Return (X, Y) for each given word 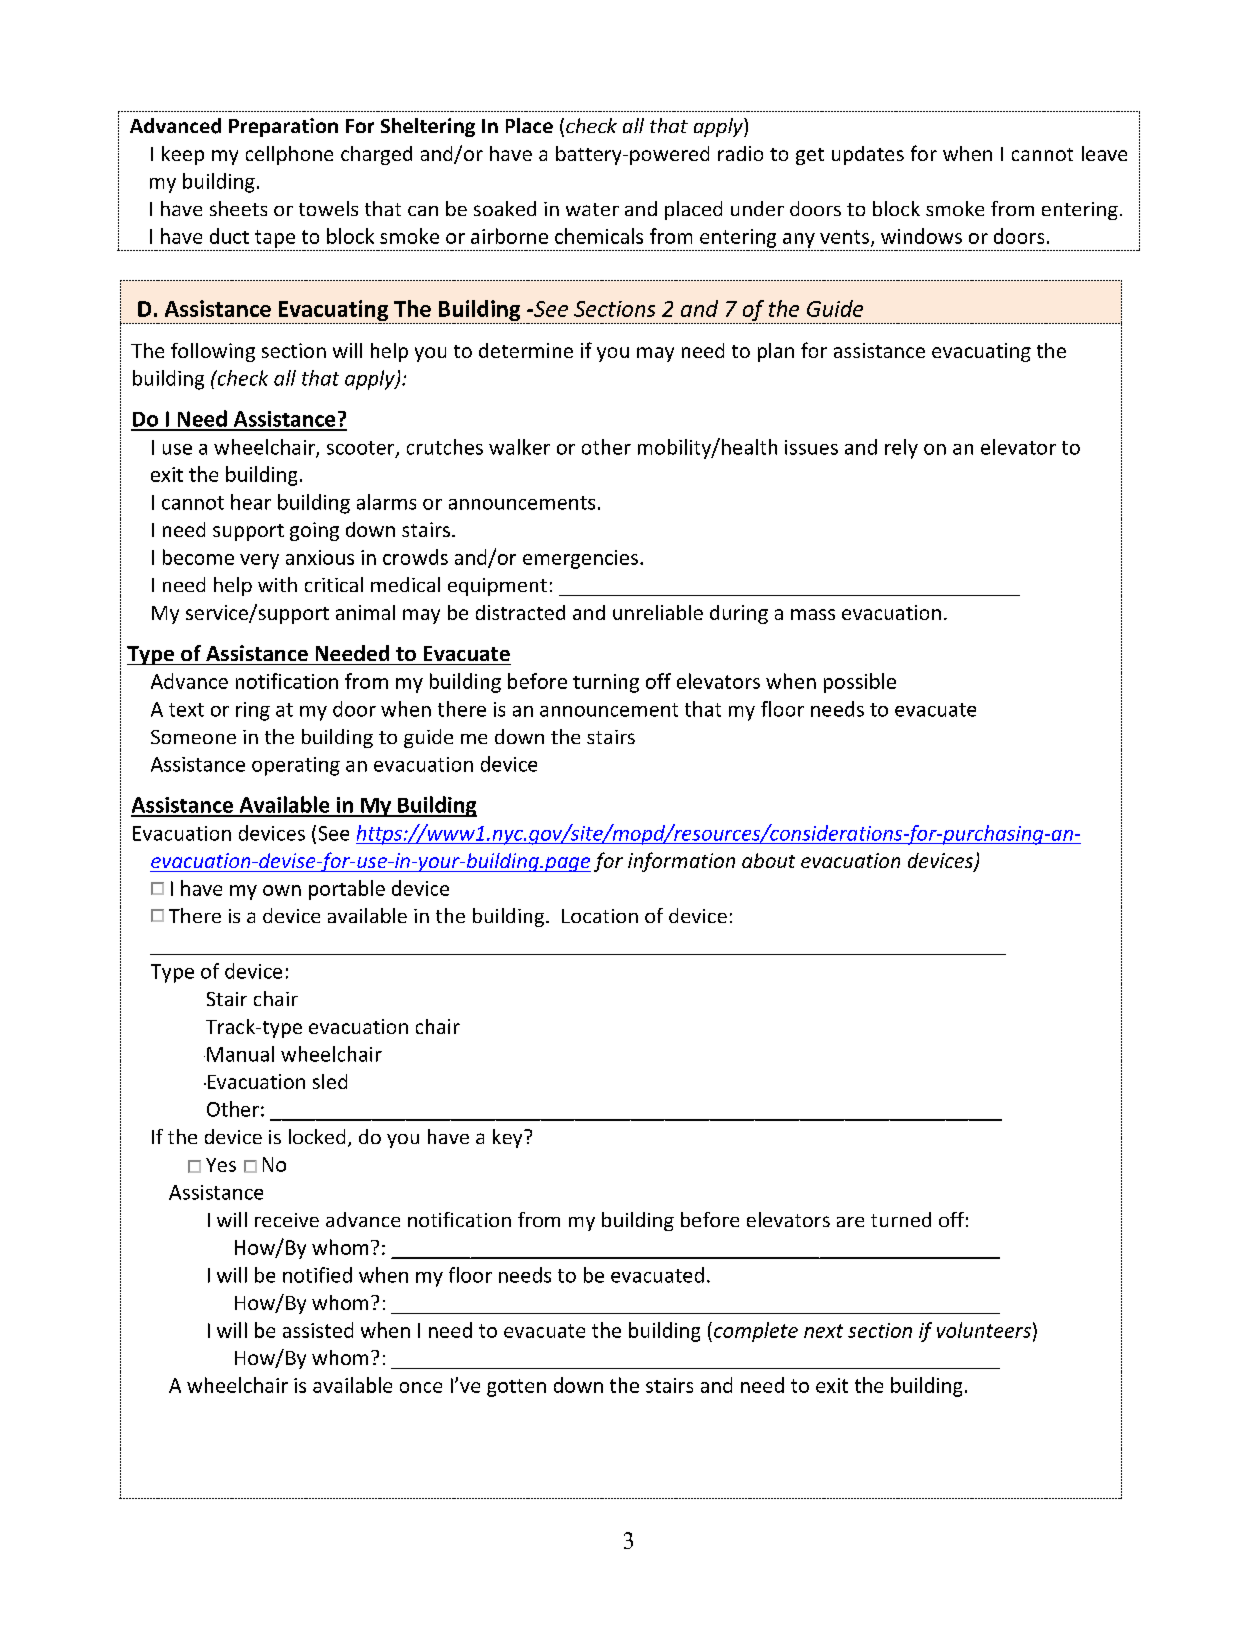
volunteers (984, 1330)
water (592, 209)
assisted (318, 1330)
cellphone (289, 155)
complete (756, 1332)
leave (1104, 153)
